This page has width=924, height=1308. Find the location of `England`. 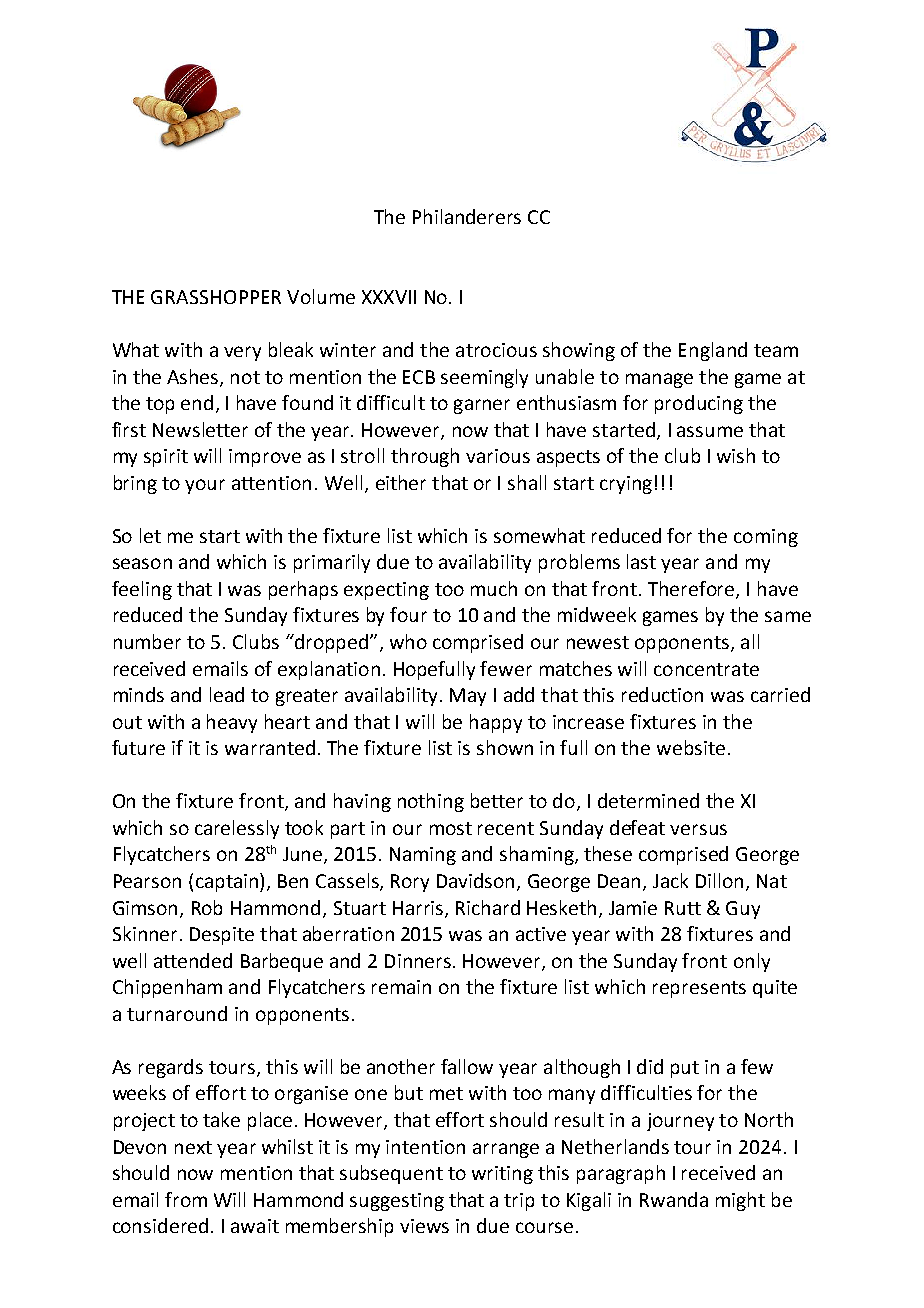

England is located at coordinates (713, 351).
